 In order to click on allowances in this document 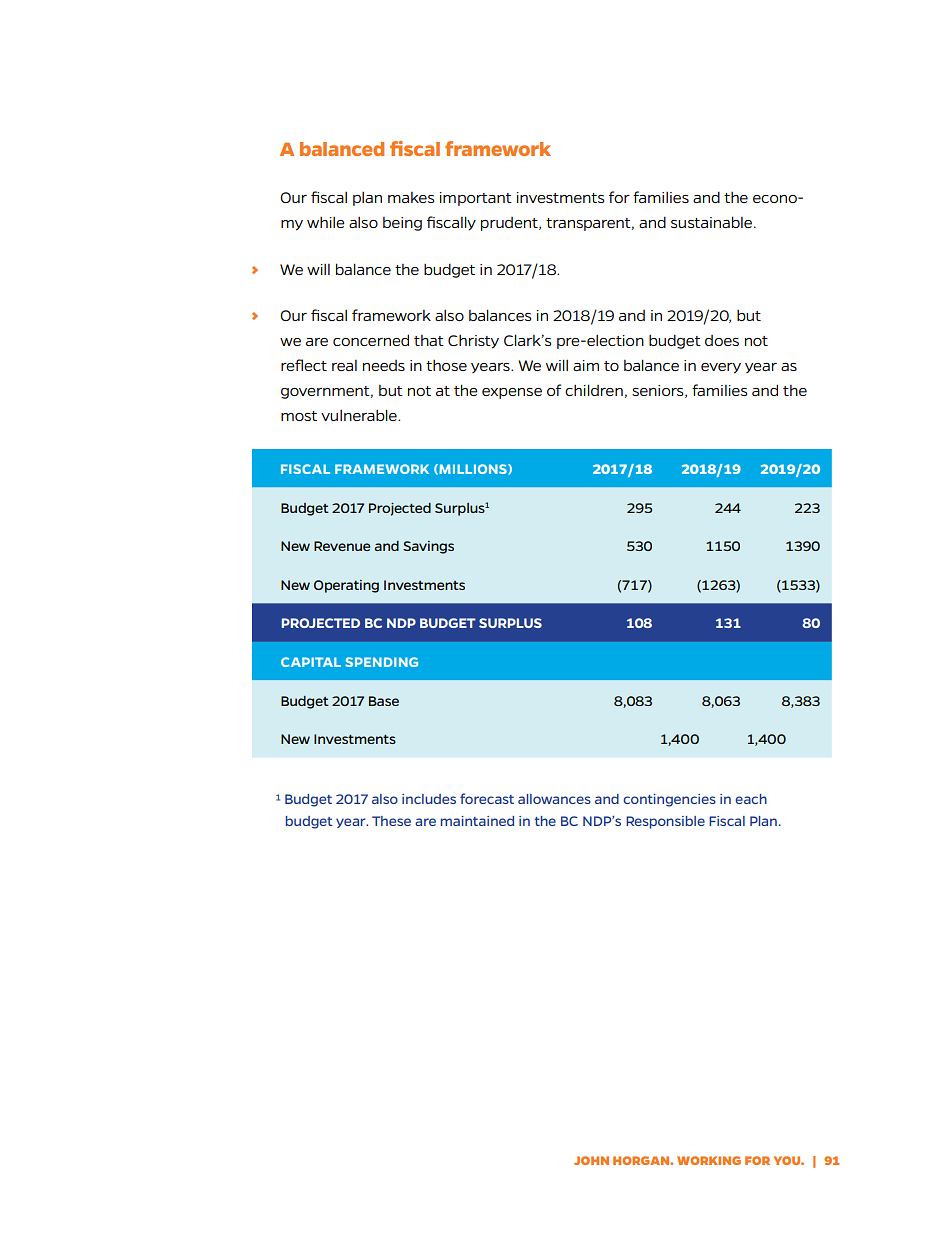, I will do `click(554, 799)`.
